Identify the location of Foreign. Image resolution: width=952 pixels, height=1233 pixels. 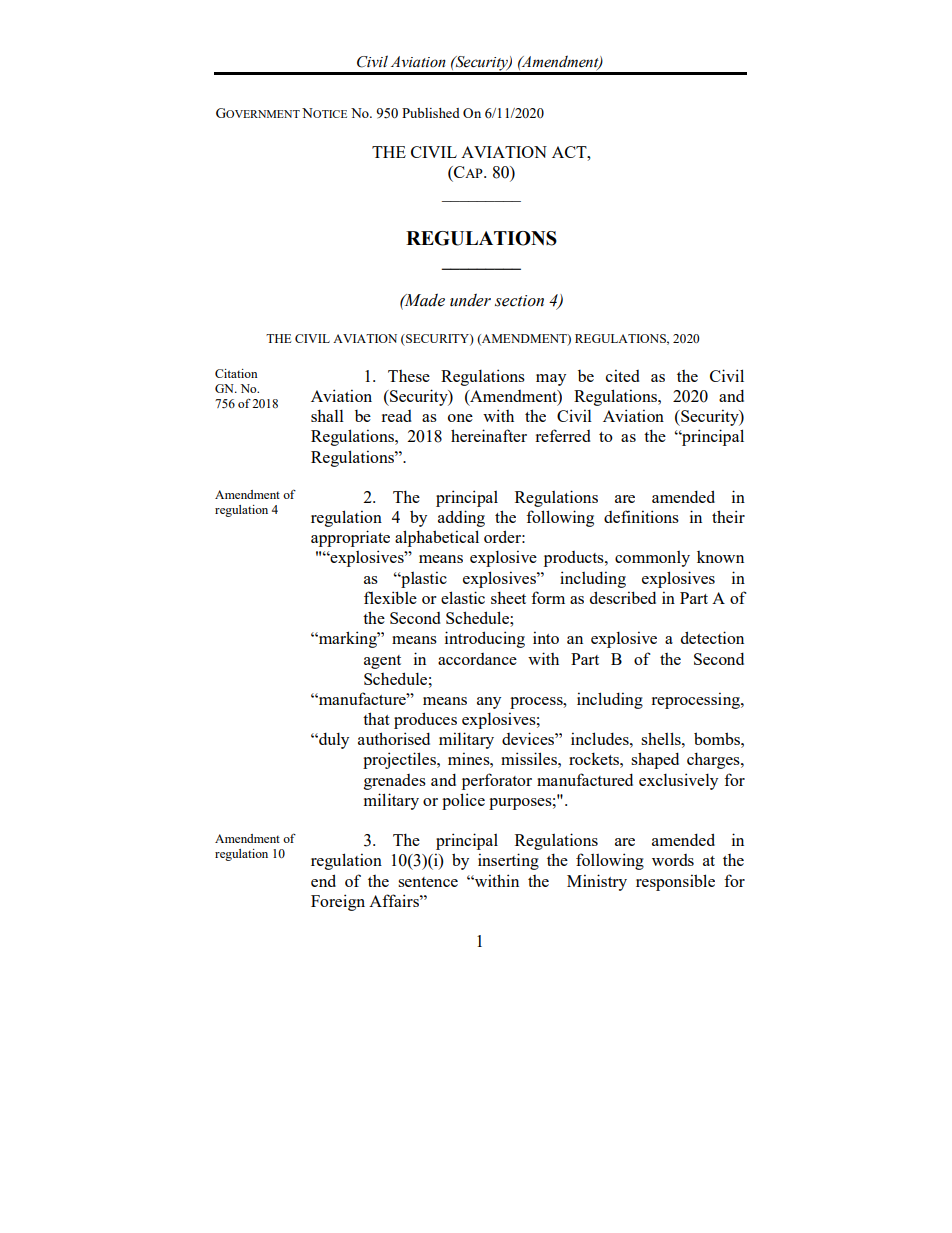
(338, 902).
